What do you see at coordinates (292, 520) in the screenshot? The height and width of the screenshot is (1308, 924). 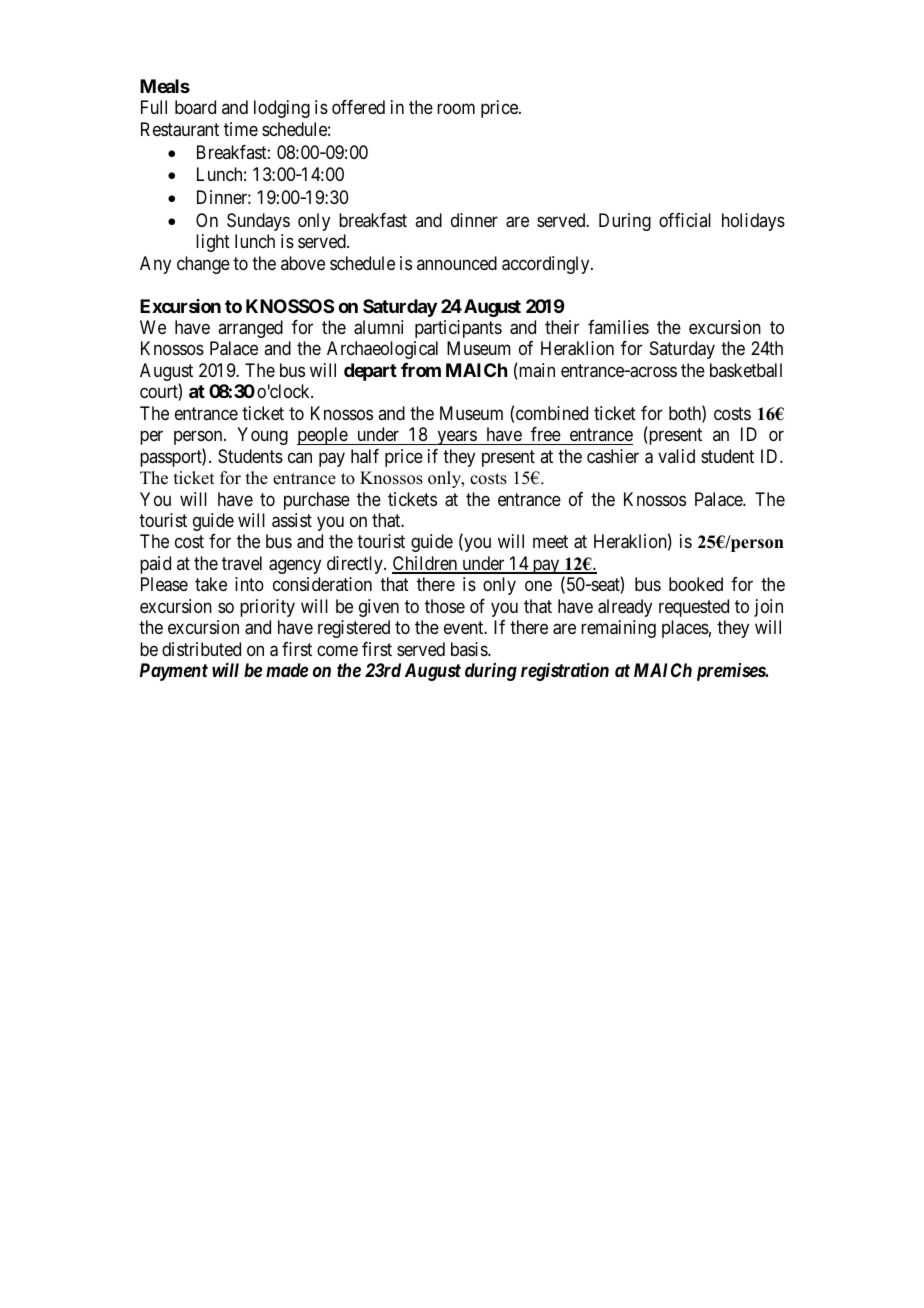 I see `assist` at bounding box center [292, 520].
